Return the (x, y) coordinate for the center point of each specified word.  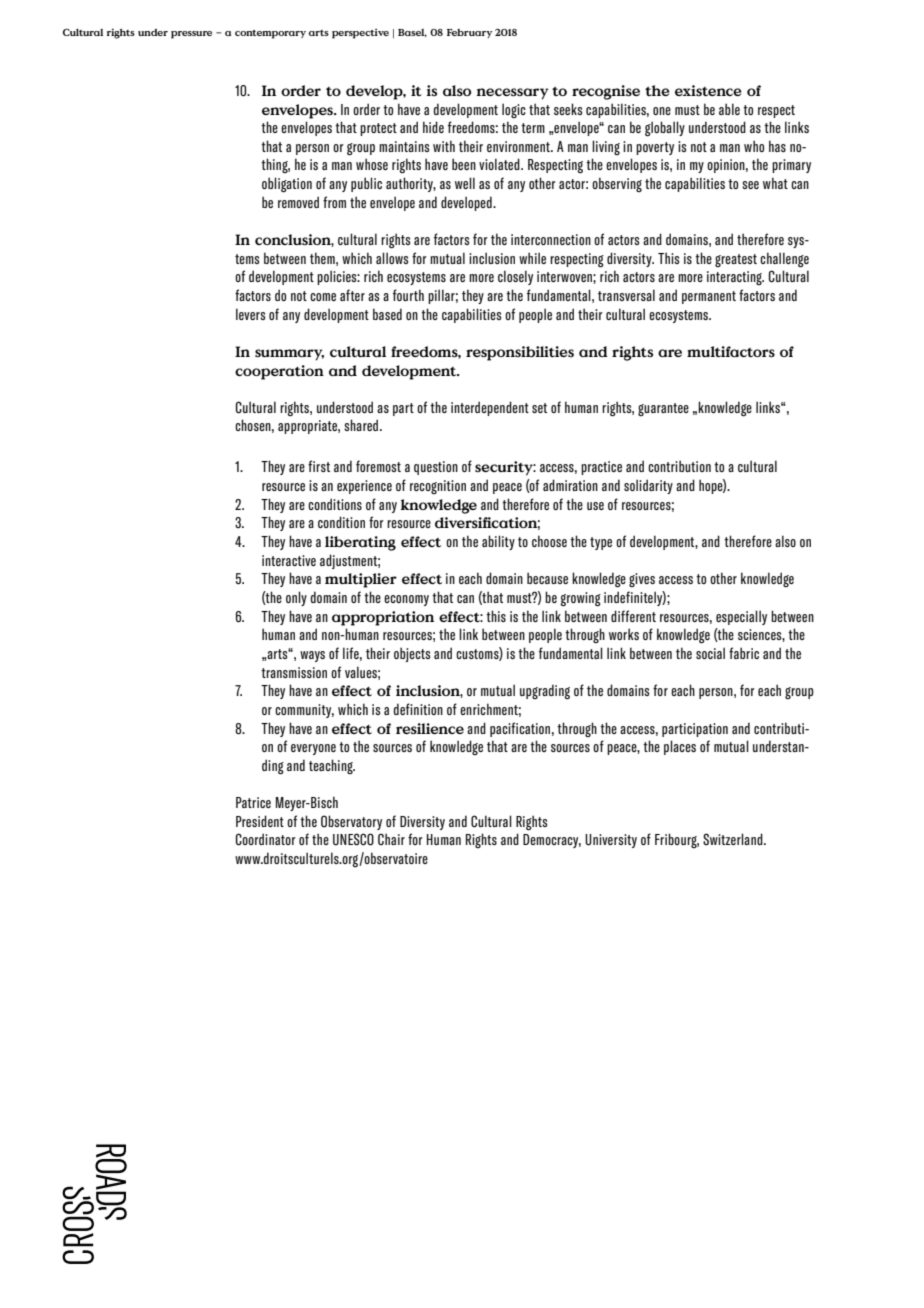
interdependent (490, 408)
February (469, 33)
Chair (391, 839)
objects (412, 654)
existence (708, 90)
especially (741, 617)
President (260, 821)
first (319, 466)
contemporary (270, 34)
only (296, 598)
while (532, 258)
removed (298, 202)
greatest (736, 260)
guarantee (663, 409)
